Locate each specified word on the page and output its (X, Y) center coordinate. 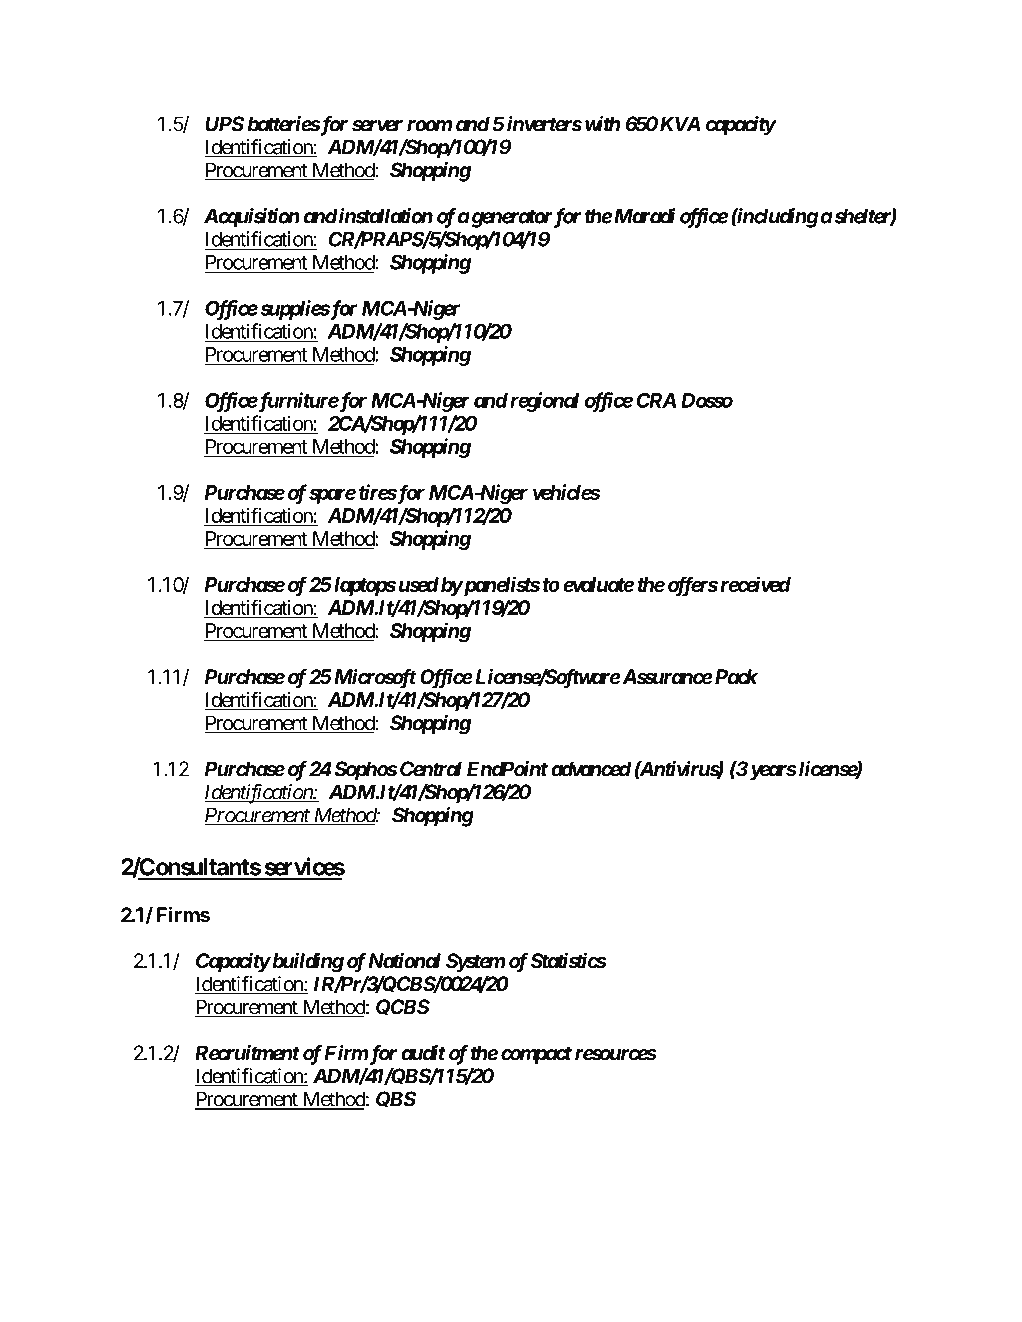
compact (536, 1055)
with (602, 124)
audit (423, 1053)
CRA (656, 400)
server (377, 126)
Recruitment (247, 1053)
